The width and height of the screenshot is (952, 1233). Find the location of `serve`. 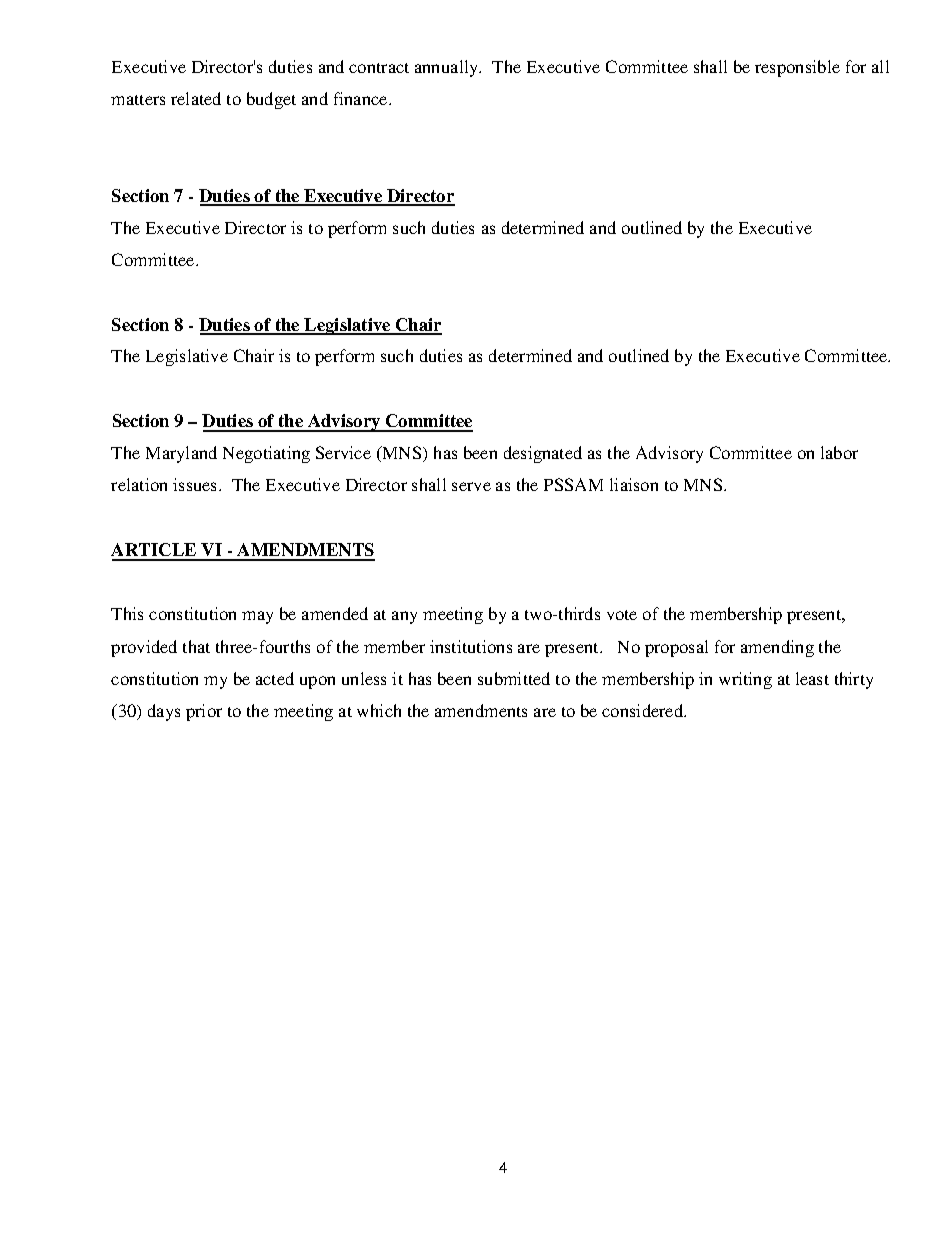

serve is located at coordinates (471, 486).
